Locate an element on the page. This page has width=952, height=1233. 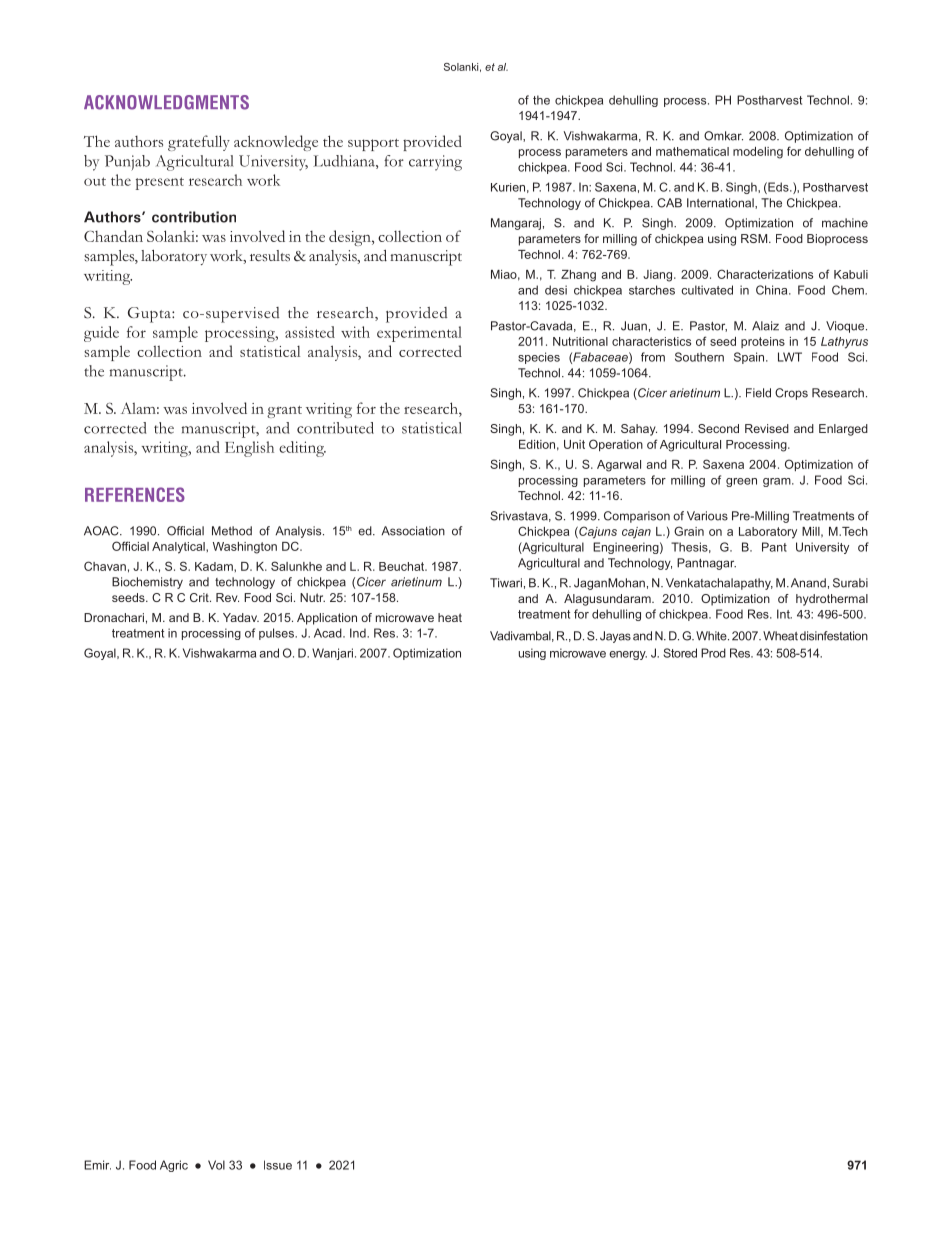
modeling is located at coordinates (758, 153).
